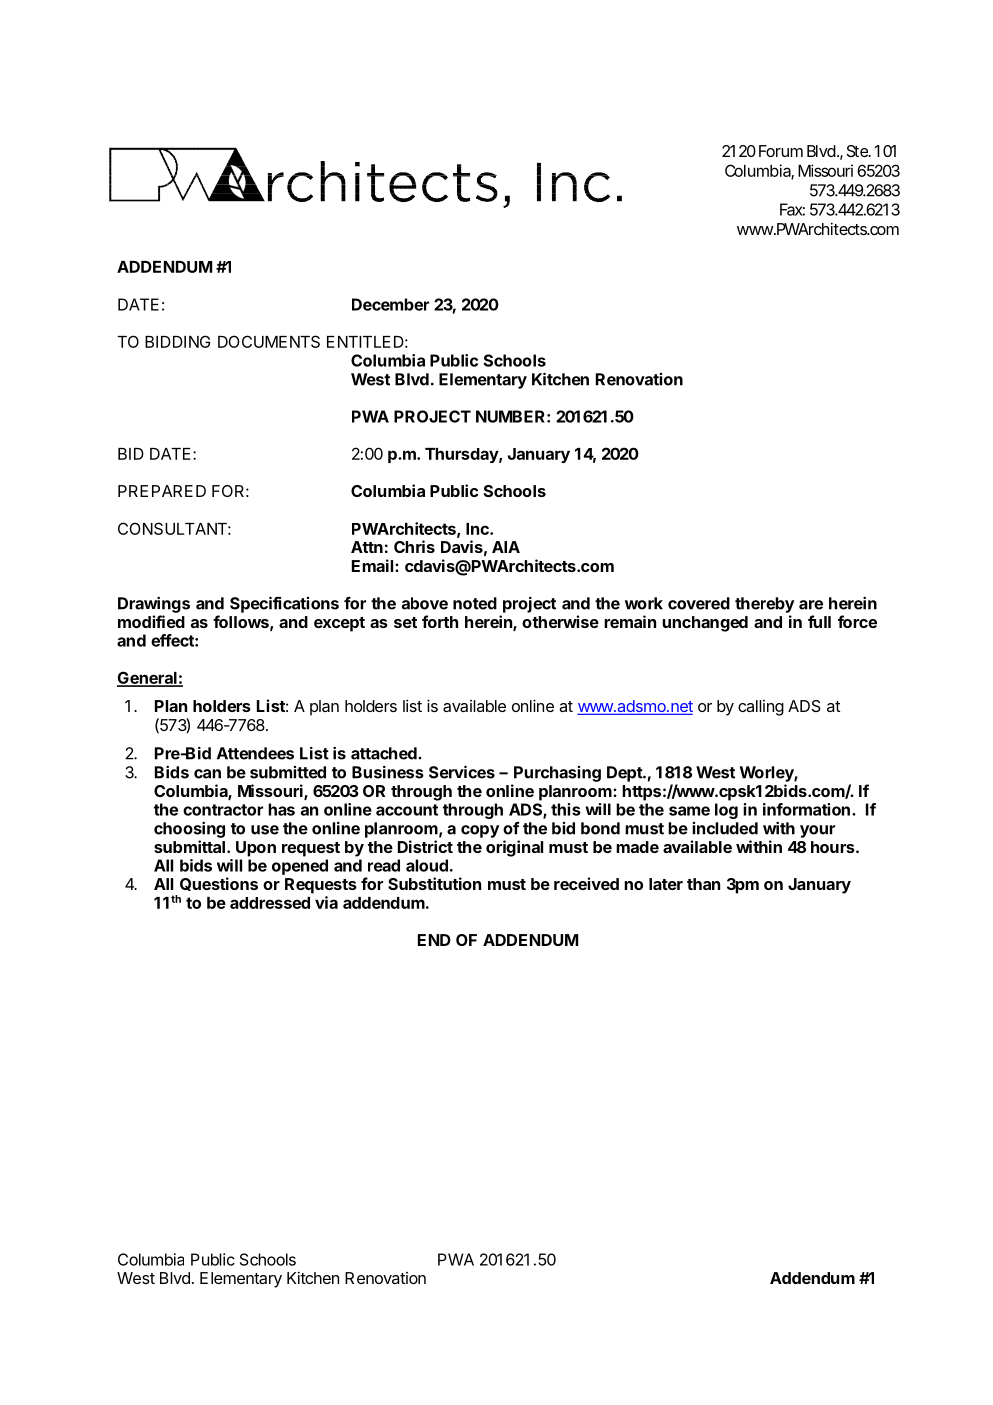 This image has width=993, height=1405. What do you see at coordinates (390, 304) in the image?
I see `December` at bounding box center [390, 304].
